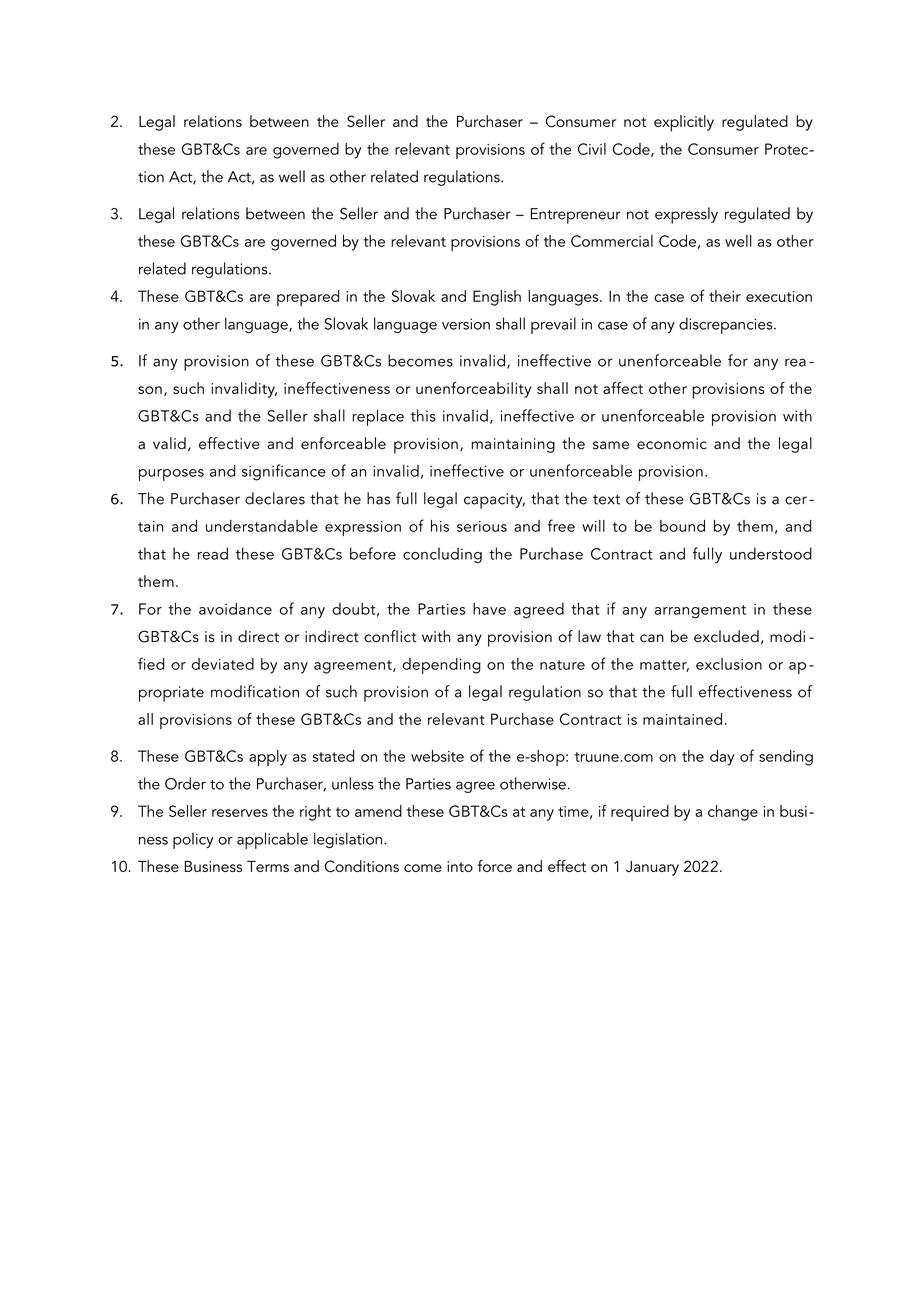 This document has width=924, height=1308. Describe the element at coordinates (308, 298) in the document. I see `prepared` at that location.
